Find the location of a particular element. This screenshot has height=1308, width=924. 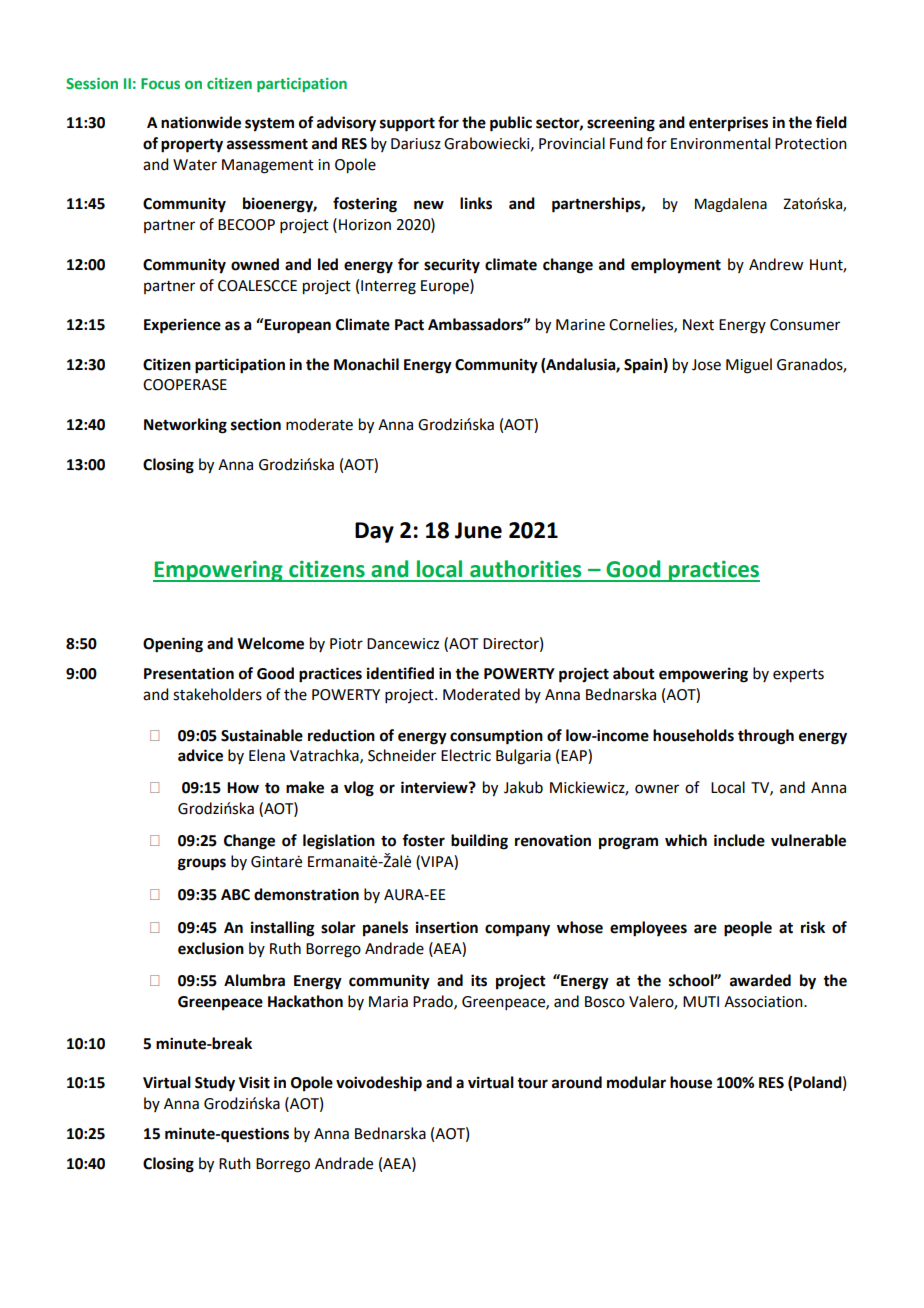

nationwide is located at coordinates (201, 122).
